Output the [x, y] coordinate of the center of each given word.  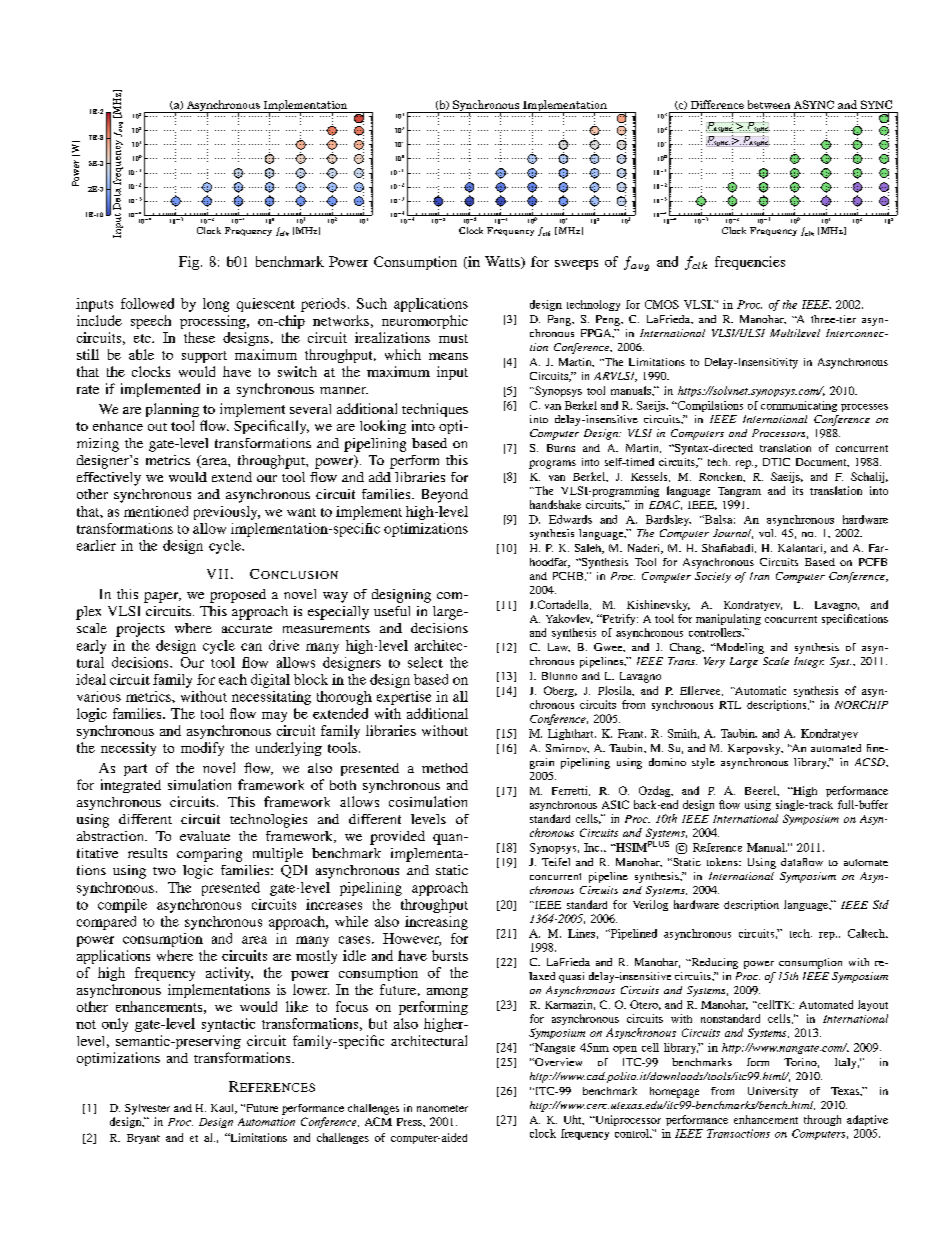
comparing [209, 855]
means [448, 356]
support [204, 357]
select [425, 662]
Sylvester [147, 1109]
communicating [799, 406]
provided [397, 838]
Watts [503, 262]
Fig [189, 263]
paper [162, 597]
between [769, 104]
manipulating [728, 619]
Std [881, 904]
